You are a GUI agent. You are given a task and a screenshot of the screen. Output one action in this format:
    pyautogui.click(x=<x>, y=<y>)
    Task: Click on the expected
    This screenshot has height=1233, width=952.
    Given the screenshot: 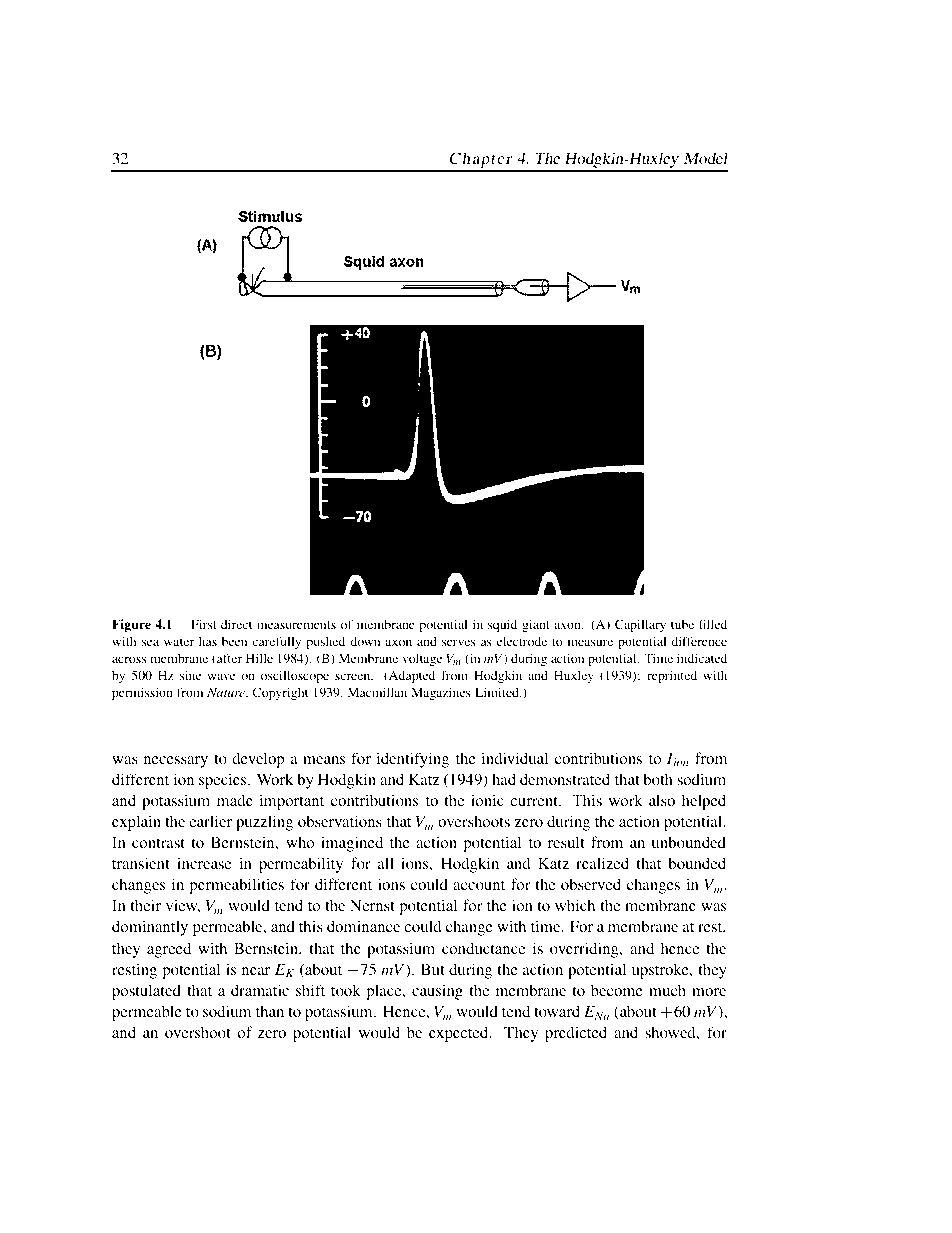 What is the action you would take?
    pyautogui.click(x=460, y=1034)
